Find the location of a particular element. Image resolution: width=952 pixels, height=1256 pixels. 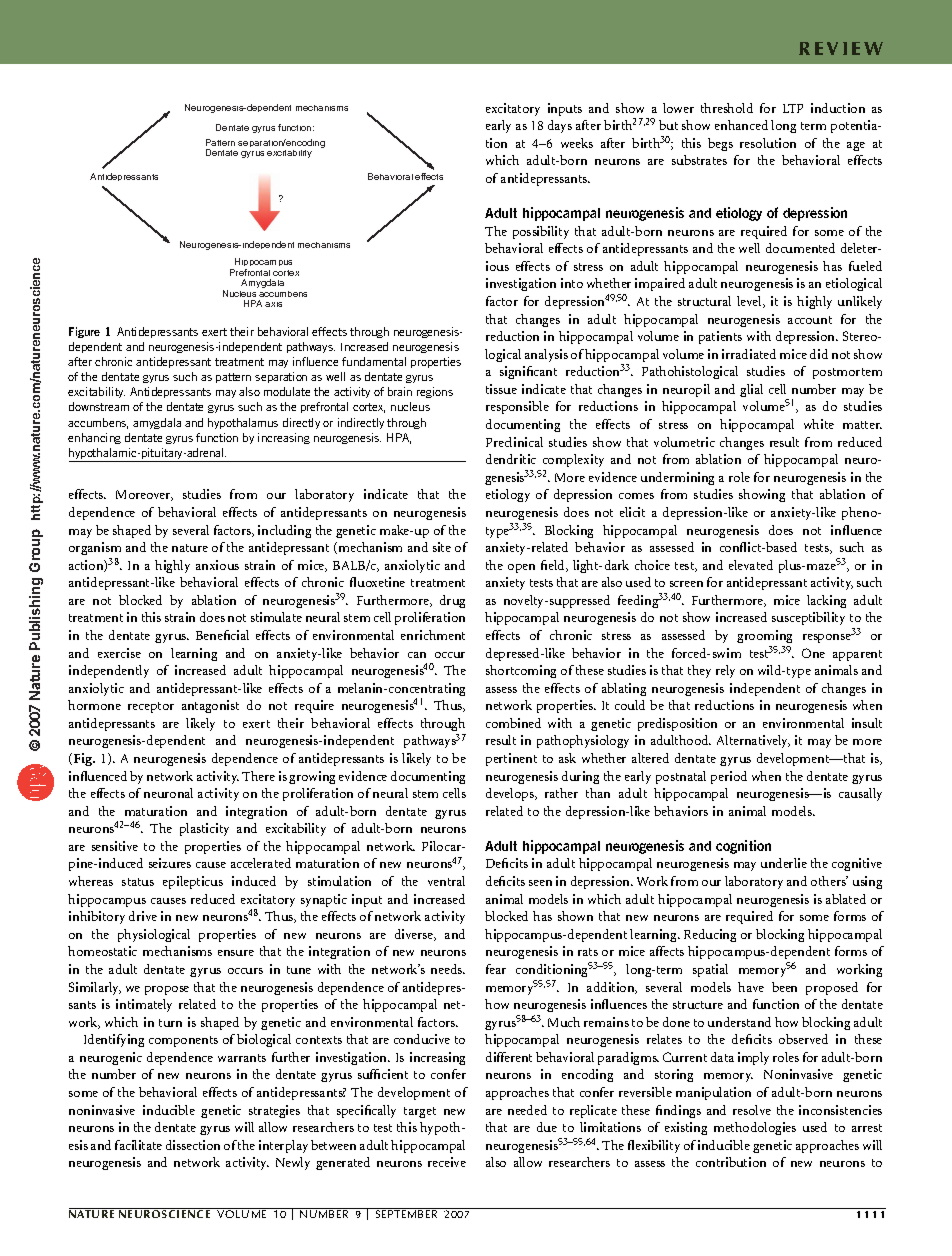

grooming is located at coordinates (764, 636).
